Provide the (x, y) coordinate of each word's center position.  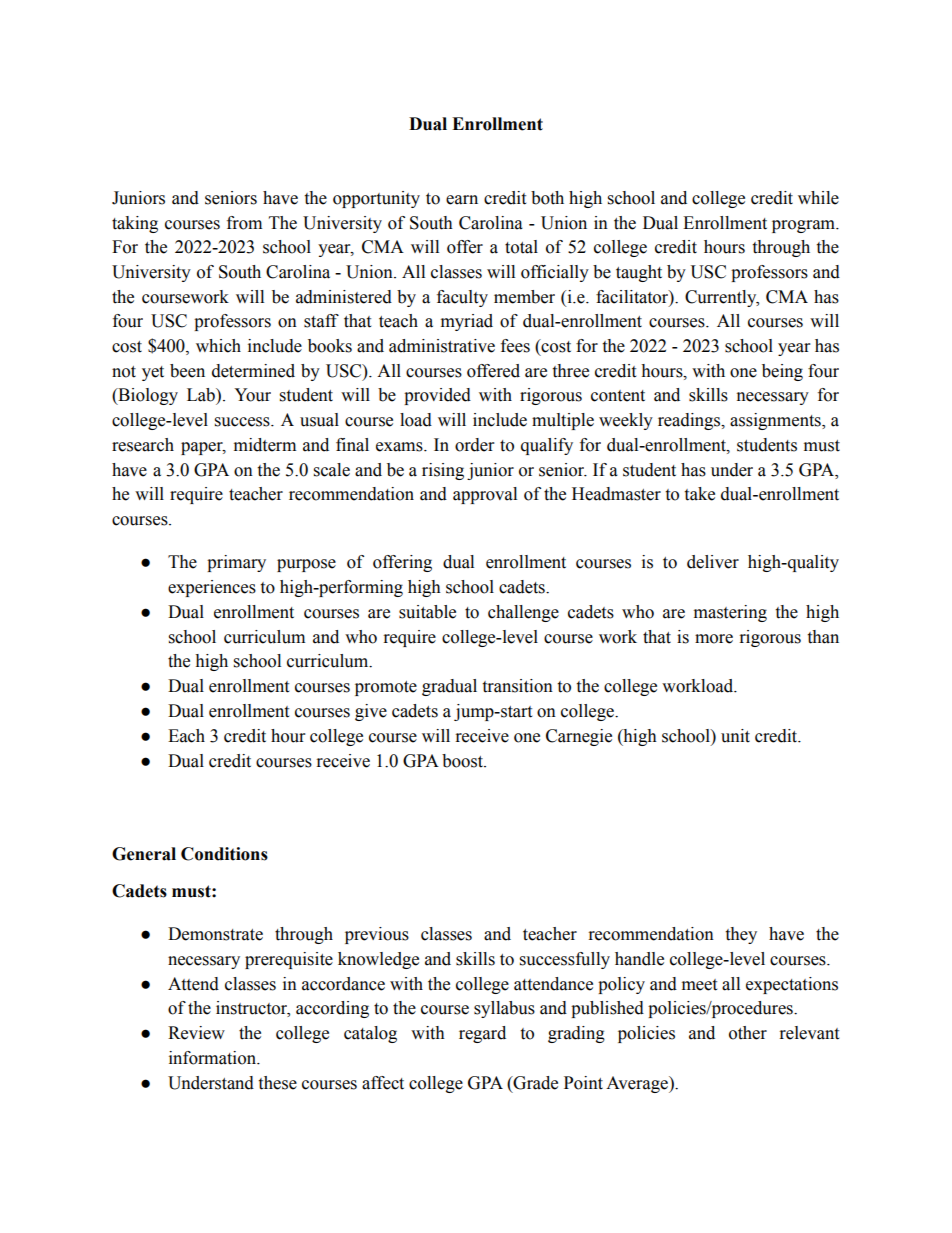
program (805, 226)
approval (485, 495)
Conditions (224, 854)
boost (464, 761)
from (244, 223)
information (213, 1058)
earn (462, 200)
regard (482, 1034)
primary (236, 563)
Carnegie (579, 737)
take (699, 494)
